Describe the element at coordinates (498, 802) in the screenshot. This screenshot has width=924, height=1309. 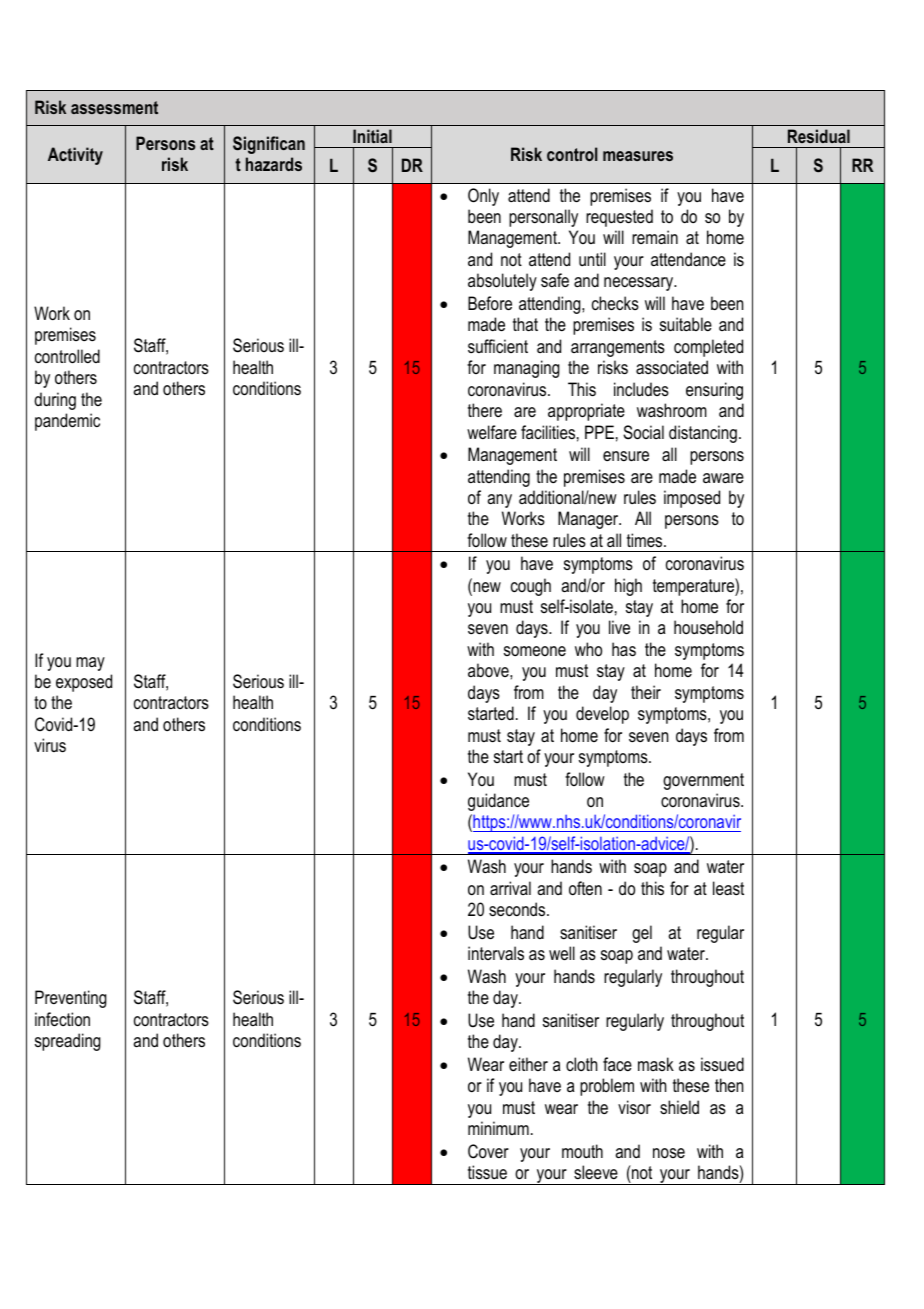
I see `guidance` at that location.
